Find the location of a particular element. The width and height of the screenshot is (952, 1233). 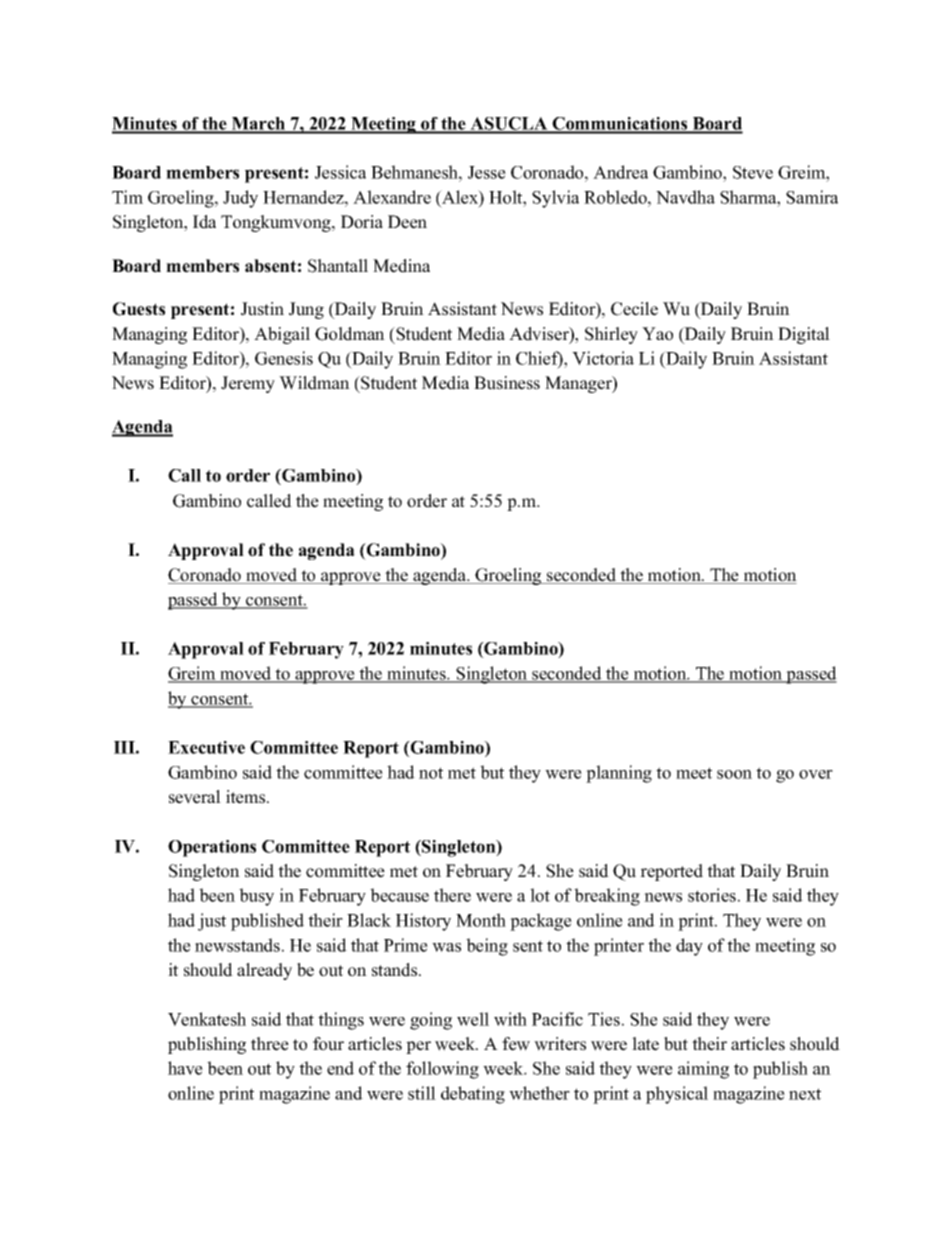

following is located at coordinates (442, 1070).
